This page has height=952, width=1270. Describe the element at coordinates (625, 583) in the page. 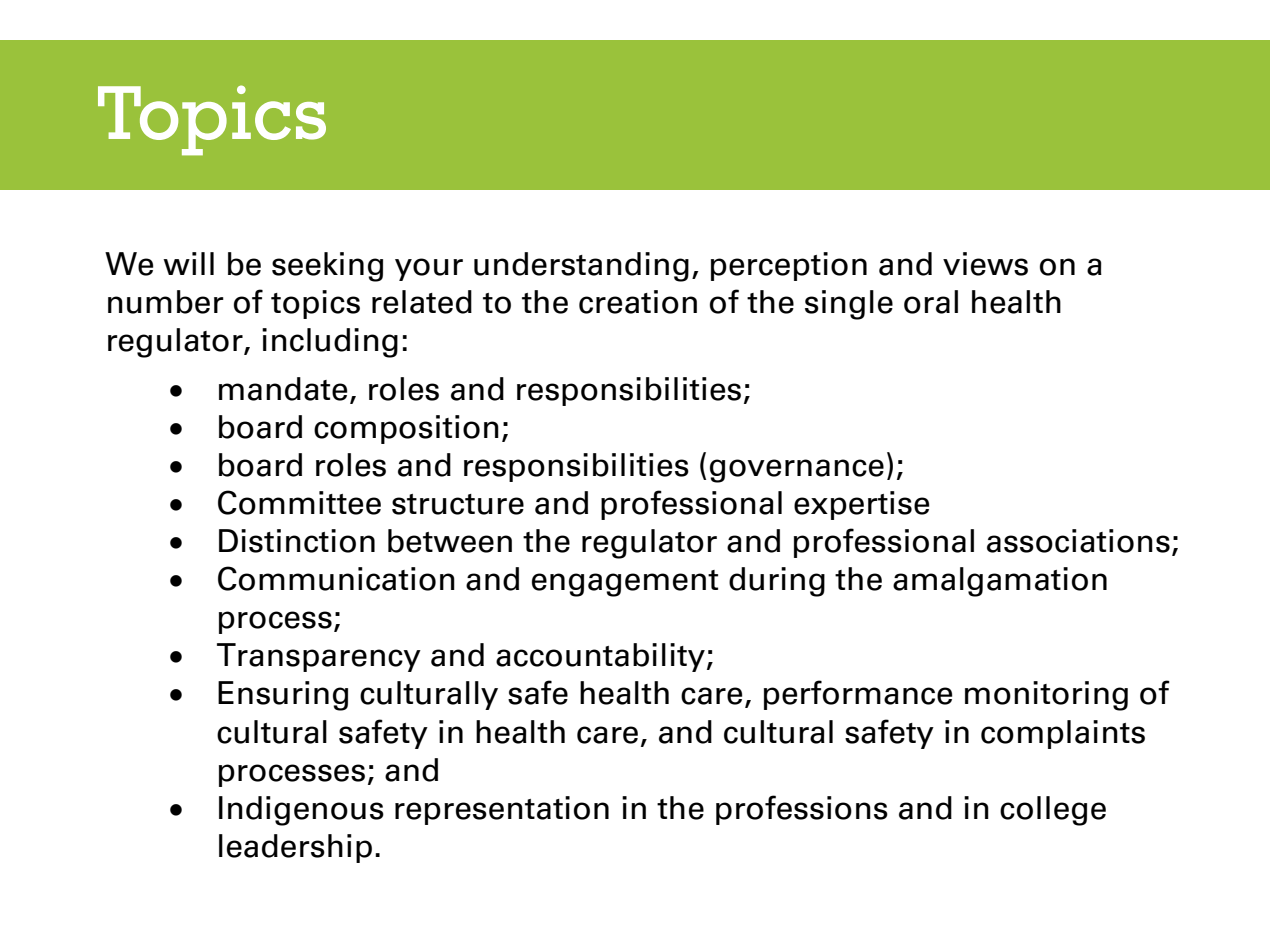

I see `engagement` at that location.
